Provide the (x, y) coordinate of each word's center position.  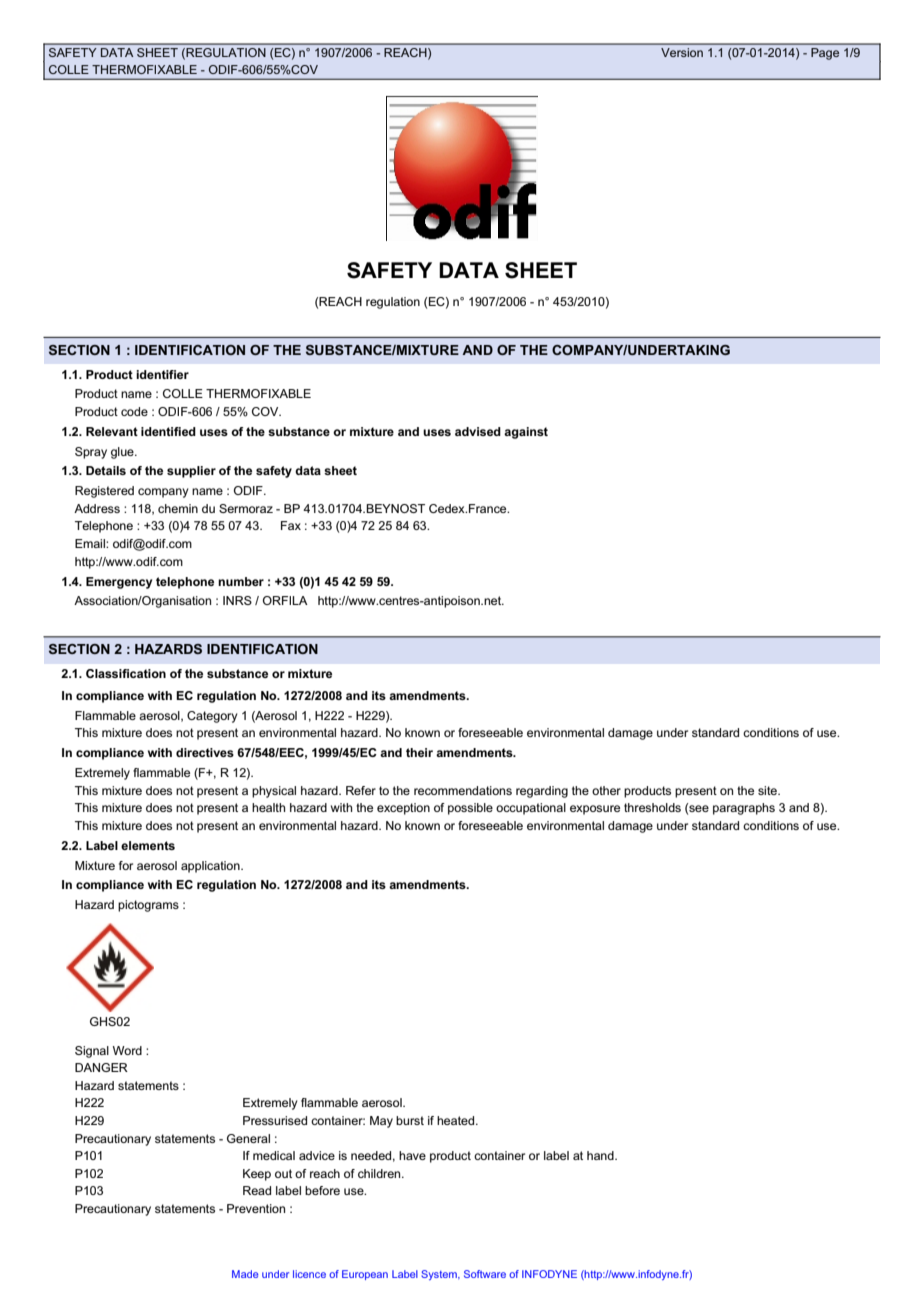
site (768, 790)
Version (682, 52)
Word (127, 1050)
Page (825, 54)
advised (478, 431)
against (526, 433)
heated (457, 1120)
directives (205, 752)
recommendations (463, 790)
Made (245, 1274)
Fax (291, 525)
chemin (178, 508)
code (134, 411)
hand (601, 1155)
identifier (162, 374)
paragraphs (744, 809)
